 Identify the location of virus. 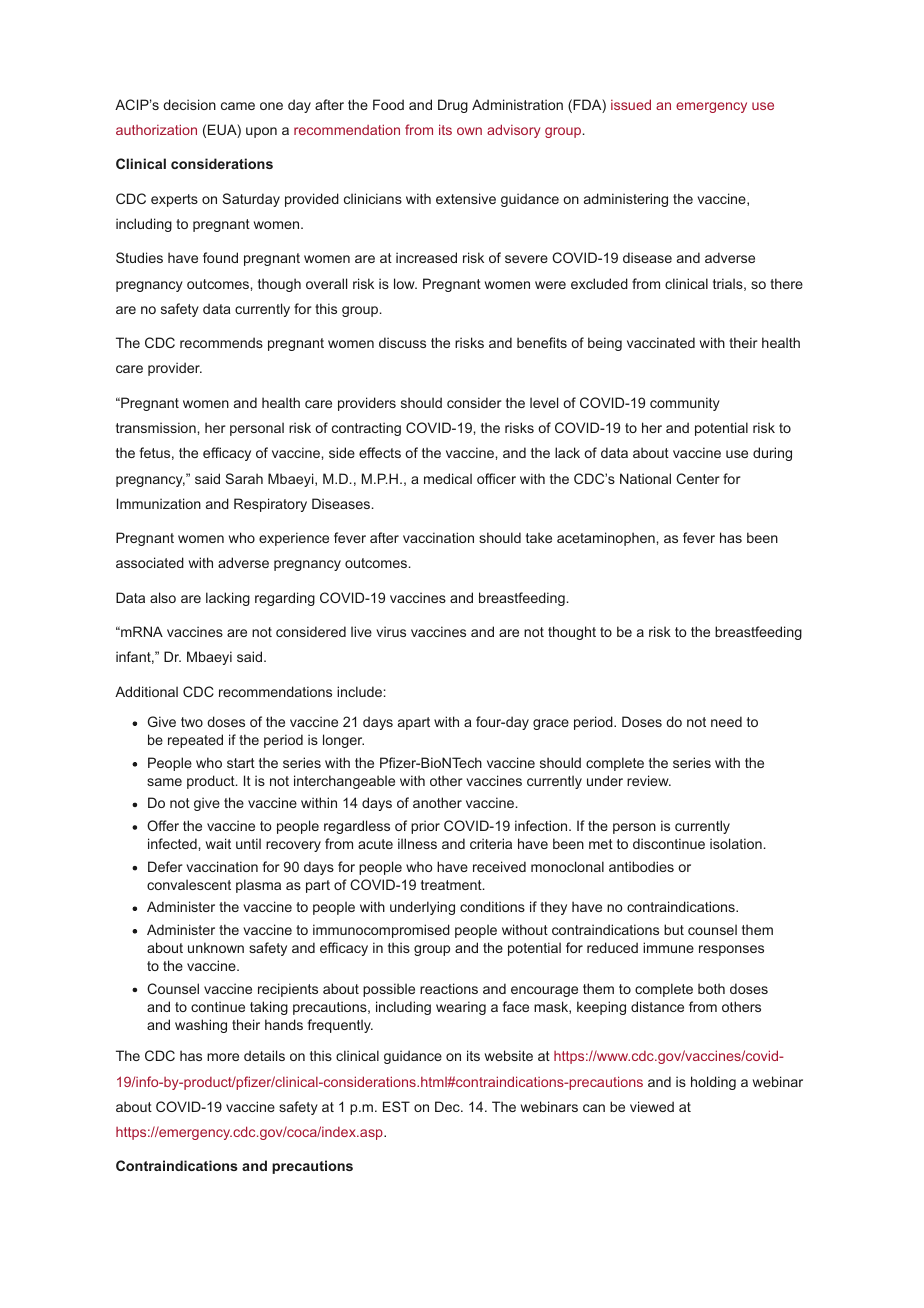
(391, 631).
